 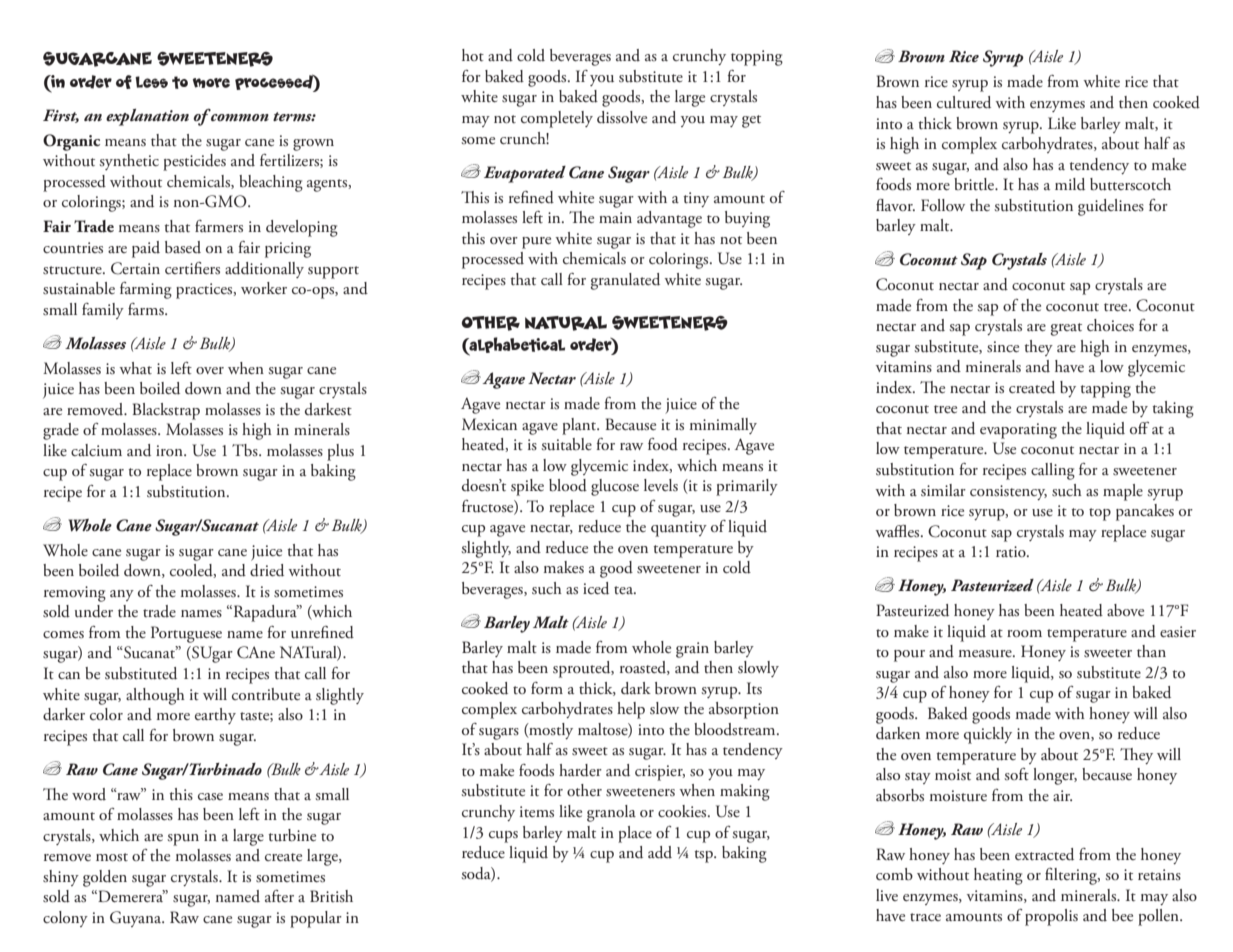 What do you see at coordinates (1003, 347) in the screenshot?
I see `since` at bounding box center [1003, 347].
